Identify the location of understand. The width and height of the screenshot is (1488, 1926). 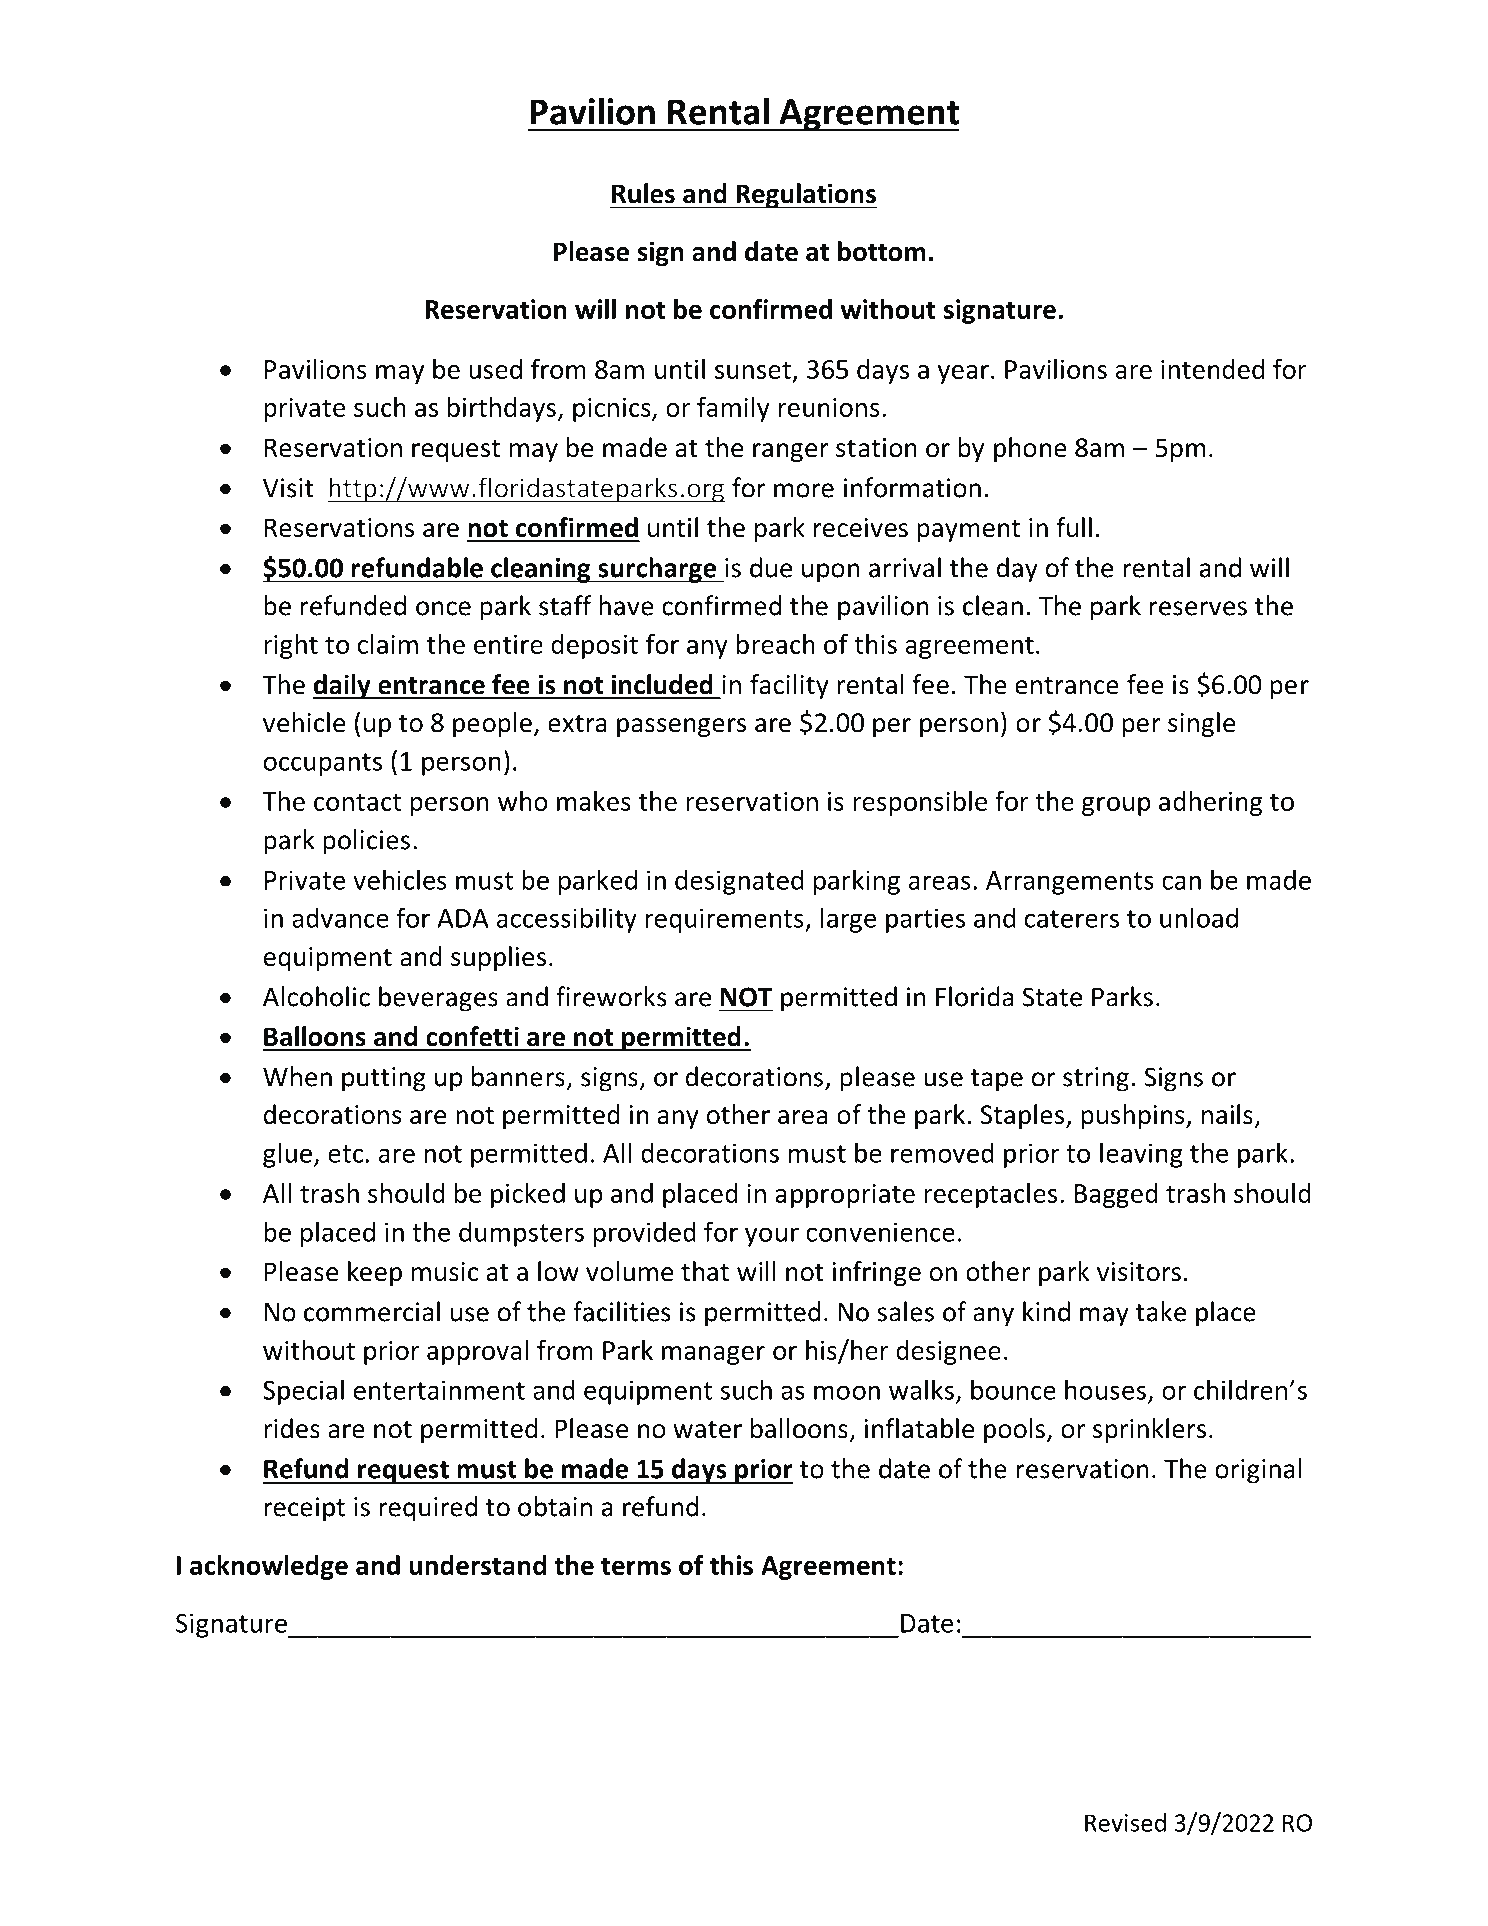
(477, 1565).
